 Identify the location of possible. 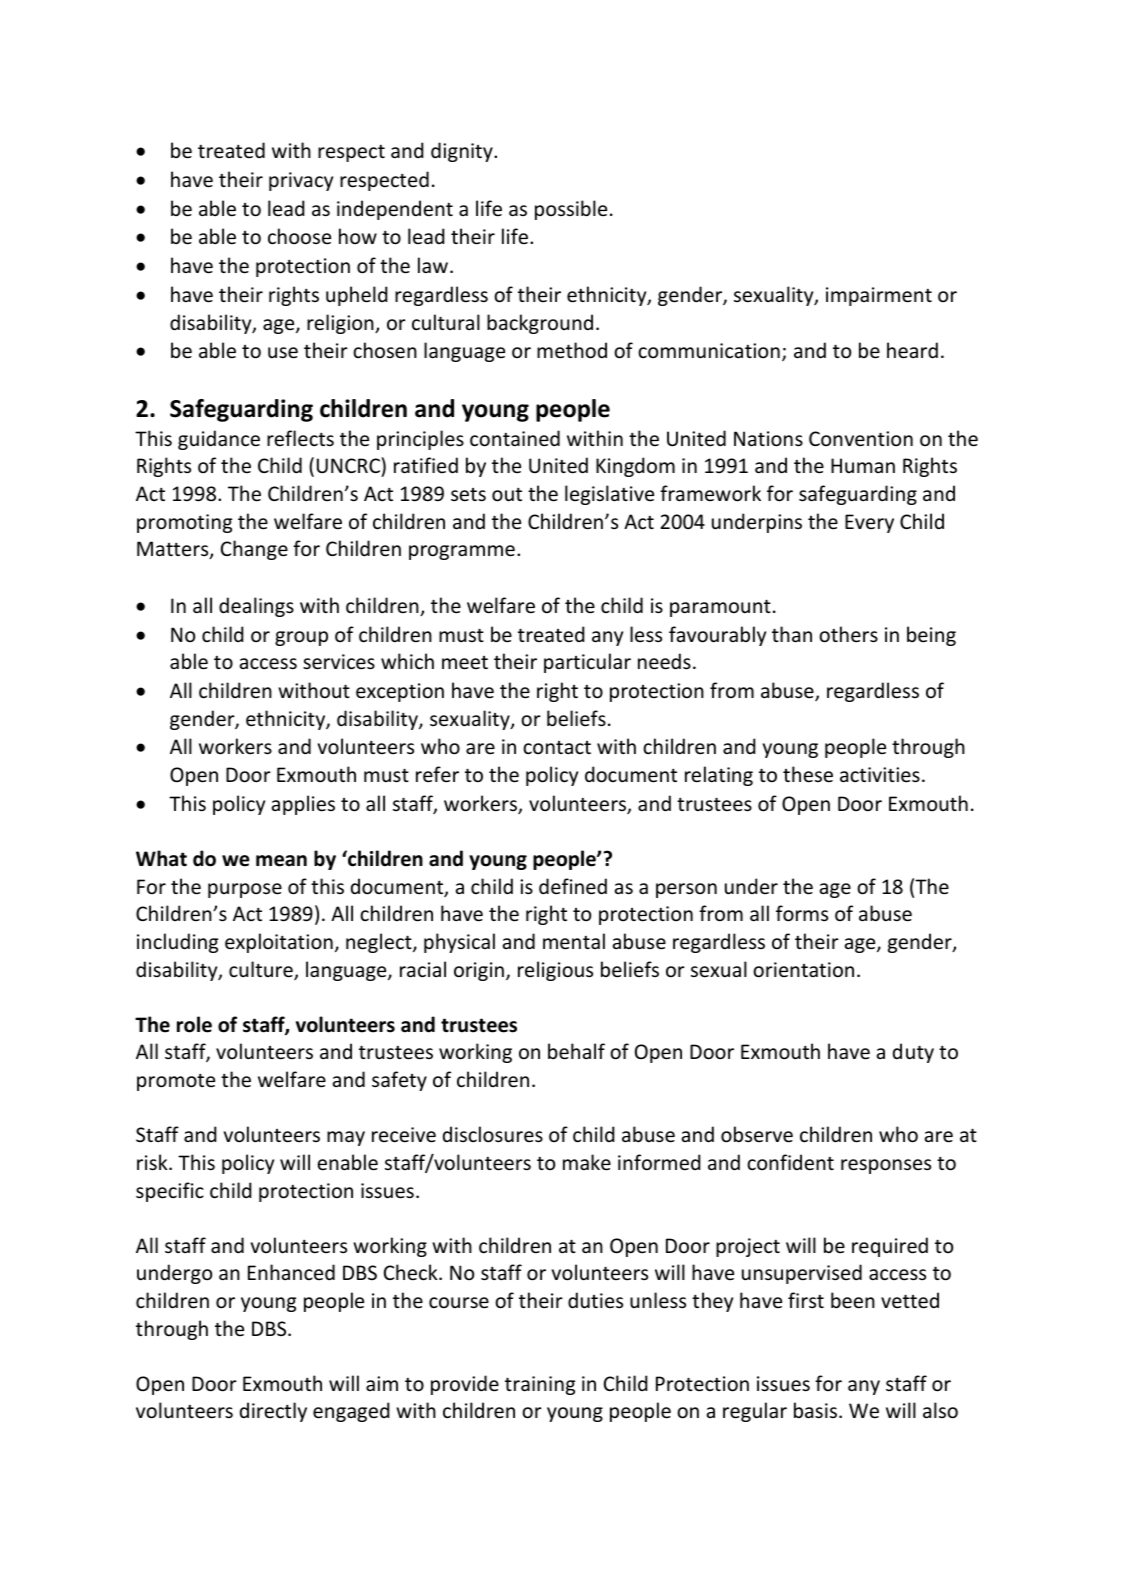
(571, 210).
